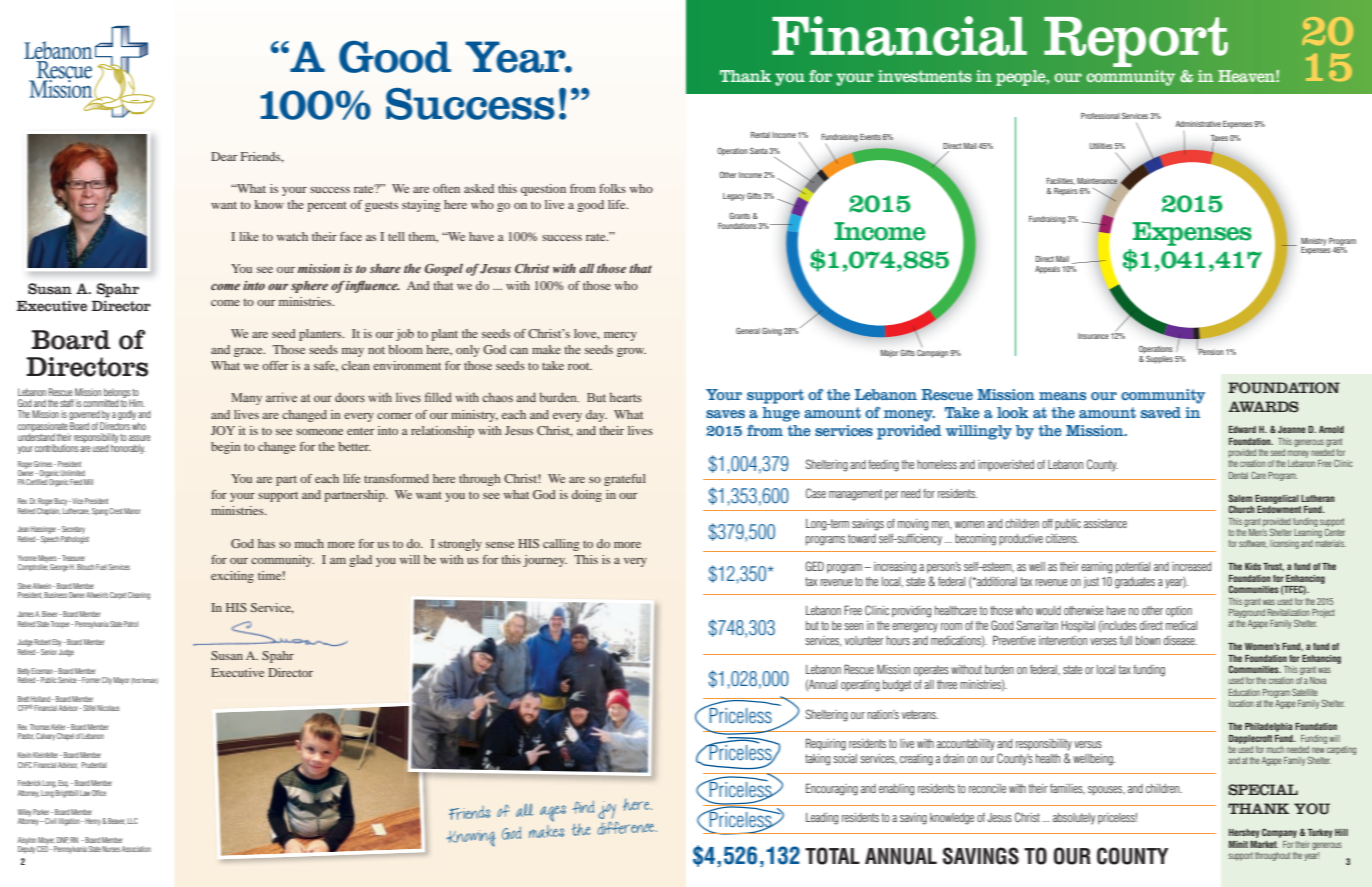  What do you see at coordinates (1093, 336) in the screenshot?
I see `Insurance` at bounding box center [1093, 336].
